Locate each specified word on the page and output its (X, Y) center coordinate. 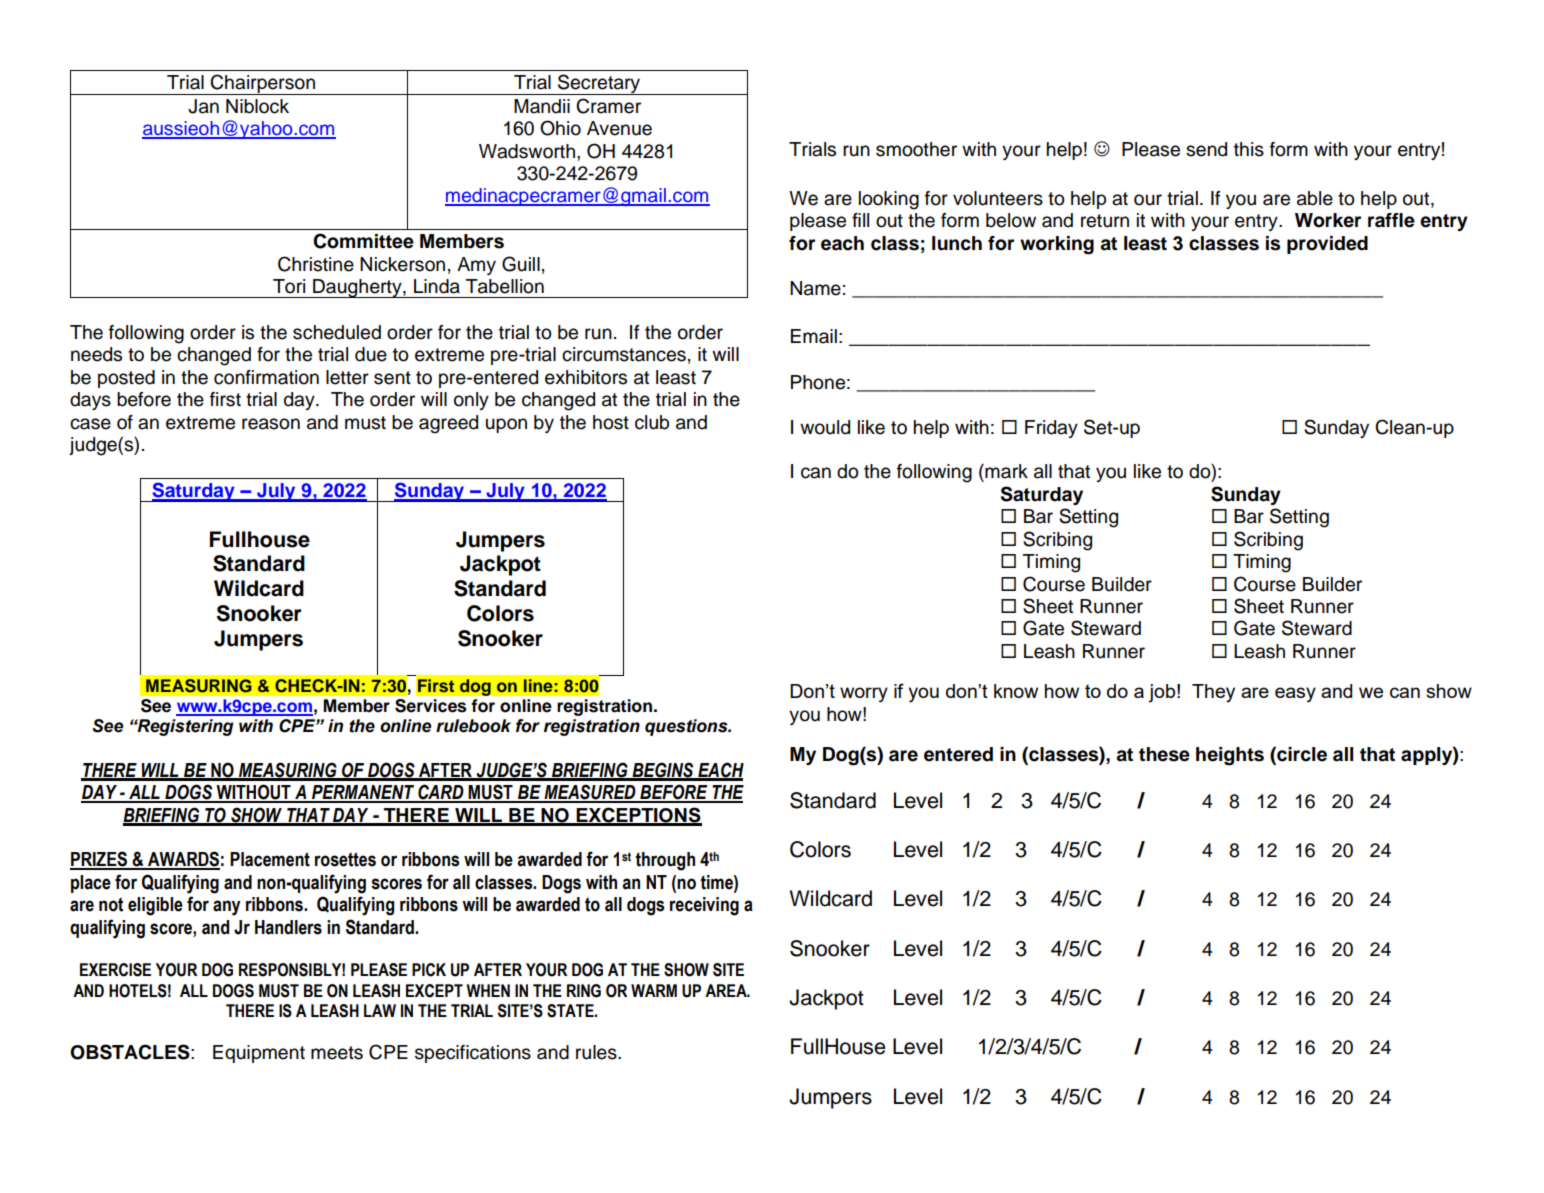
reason (271, 424)
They (1213, 693)
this (1249, 149)
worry (864, 695)
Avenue (619, 128)
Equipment (259, 1054)
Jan (203, 106)
